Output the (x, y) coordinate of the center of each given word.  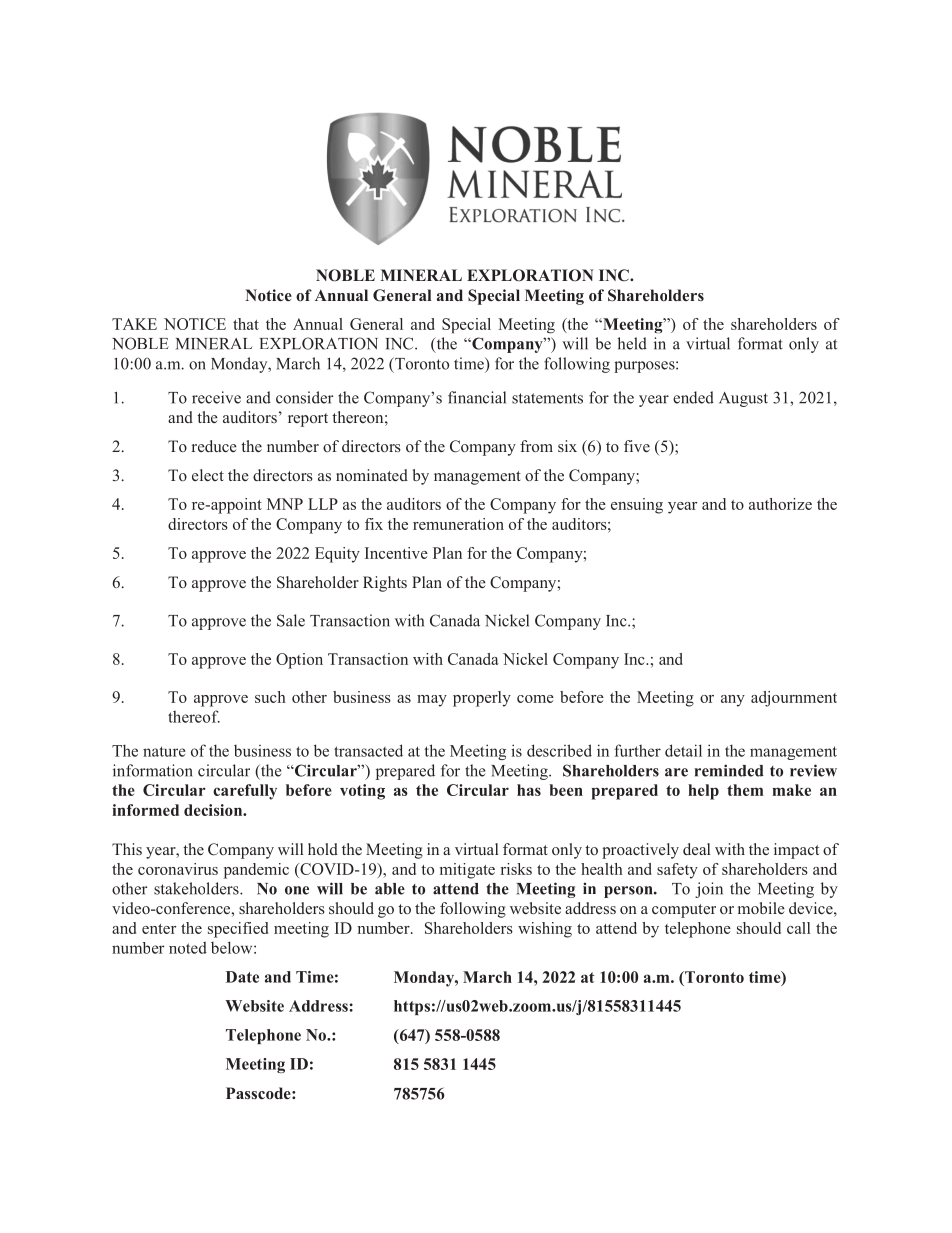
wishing (545, 930)
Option (299, 661)
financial (477, 397)
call (798, 928)
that (246, 324)
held (632, 343)
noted (188, 947)
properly (482, 699)
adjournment (794, 699)
